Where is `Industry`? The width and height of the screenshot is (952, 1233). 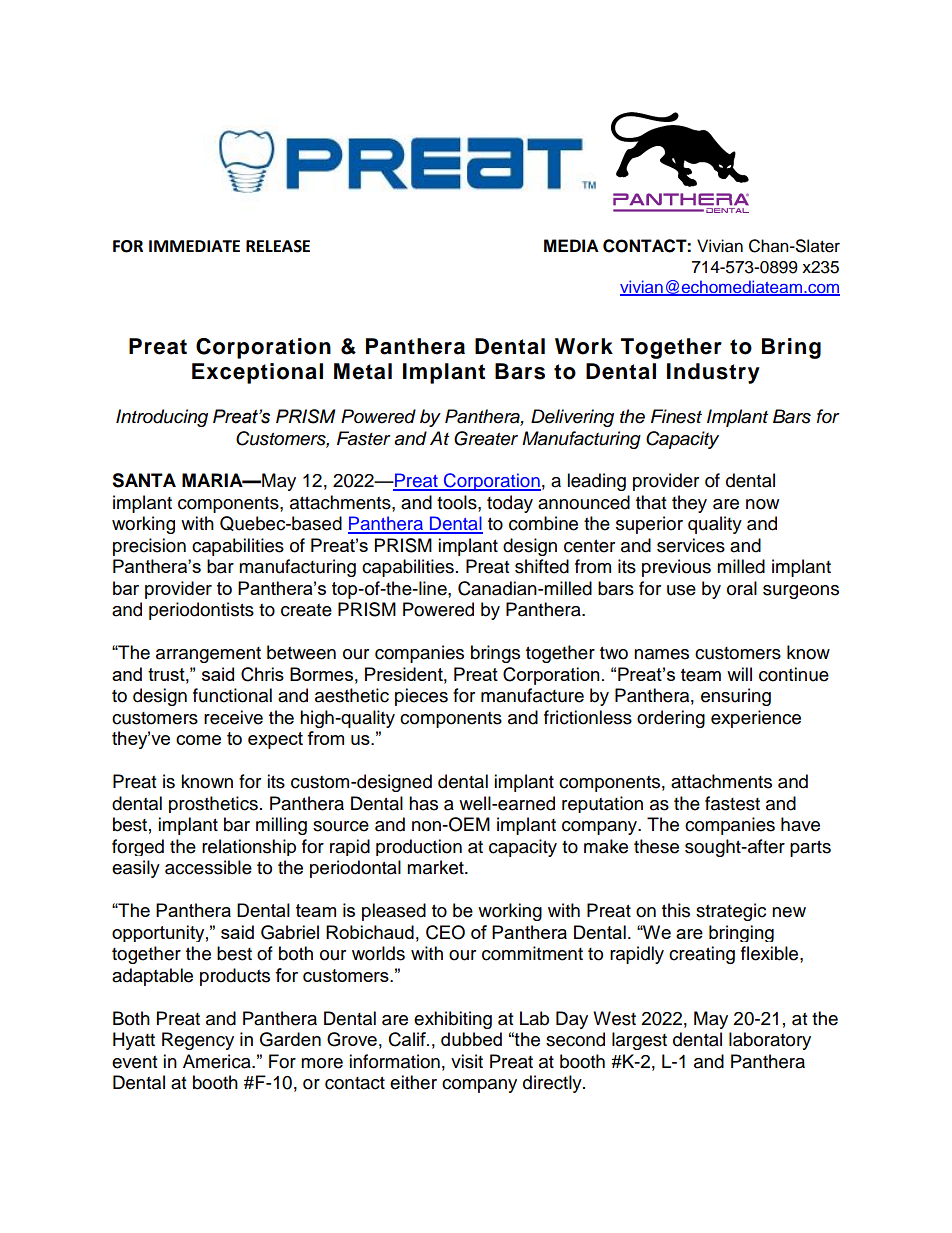
Industry is located at coordinates (713, 373).
